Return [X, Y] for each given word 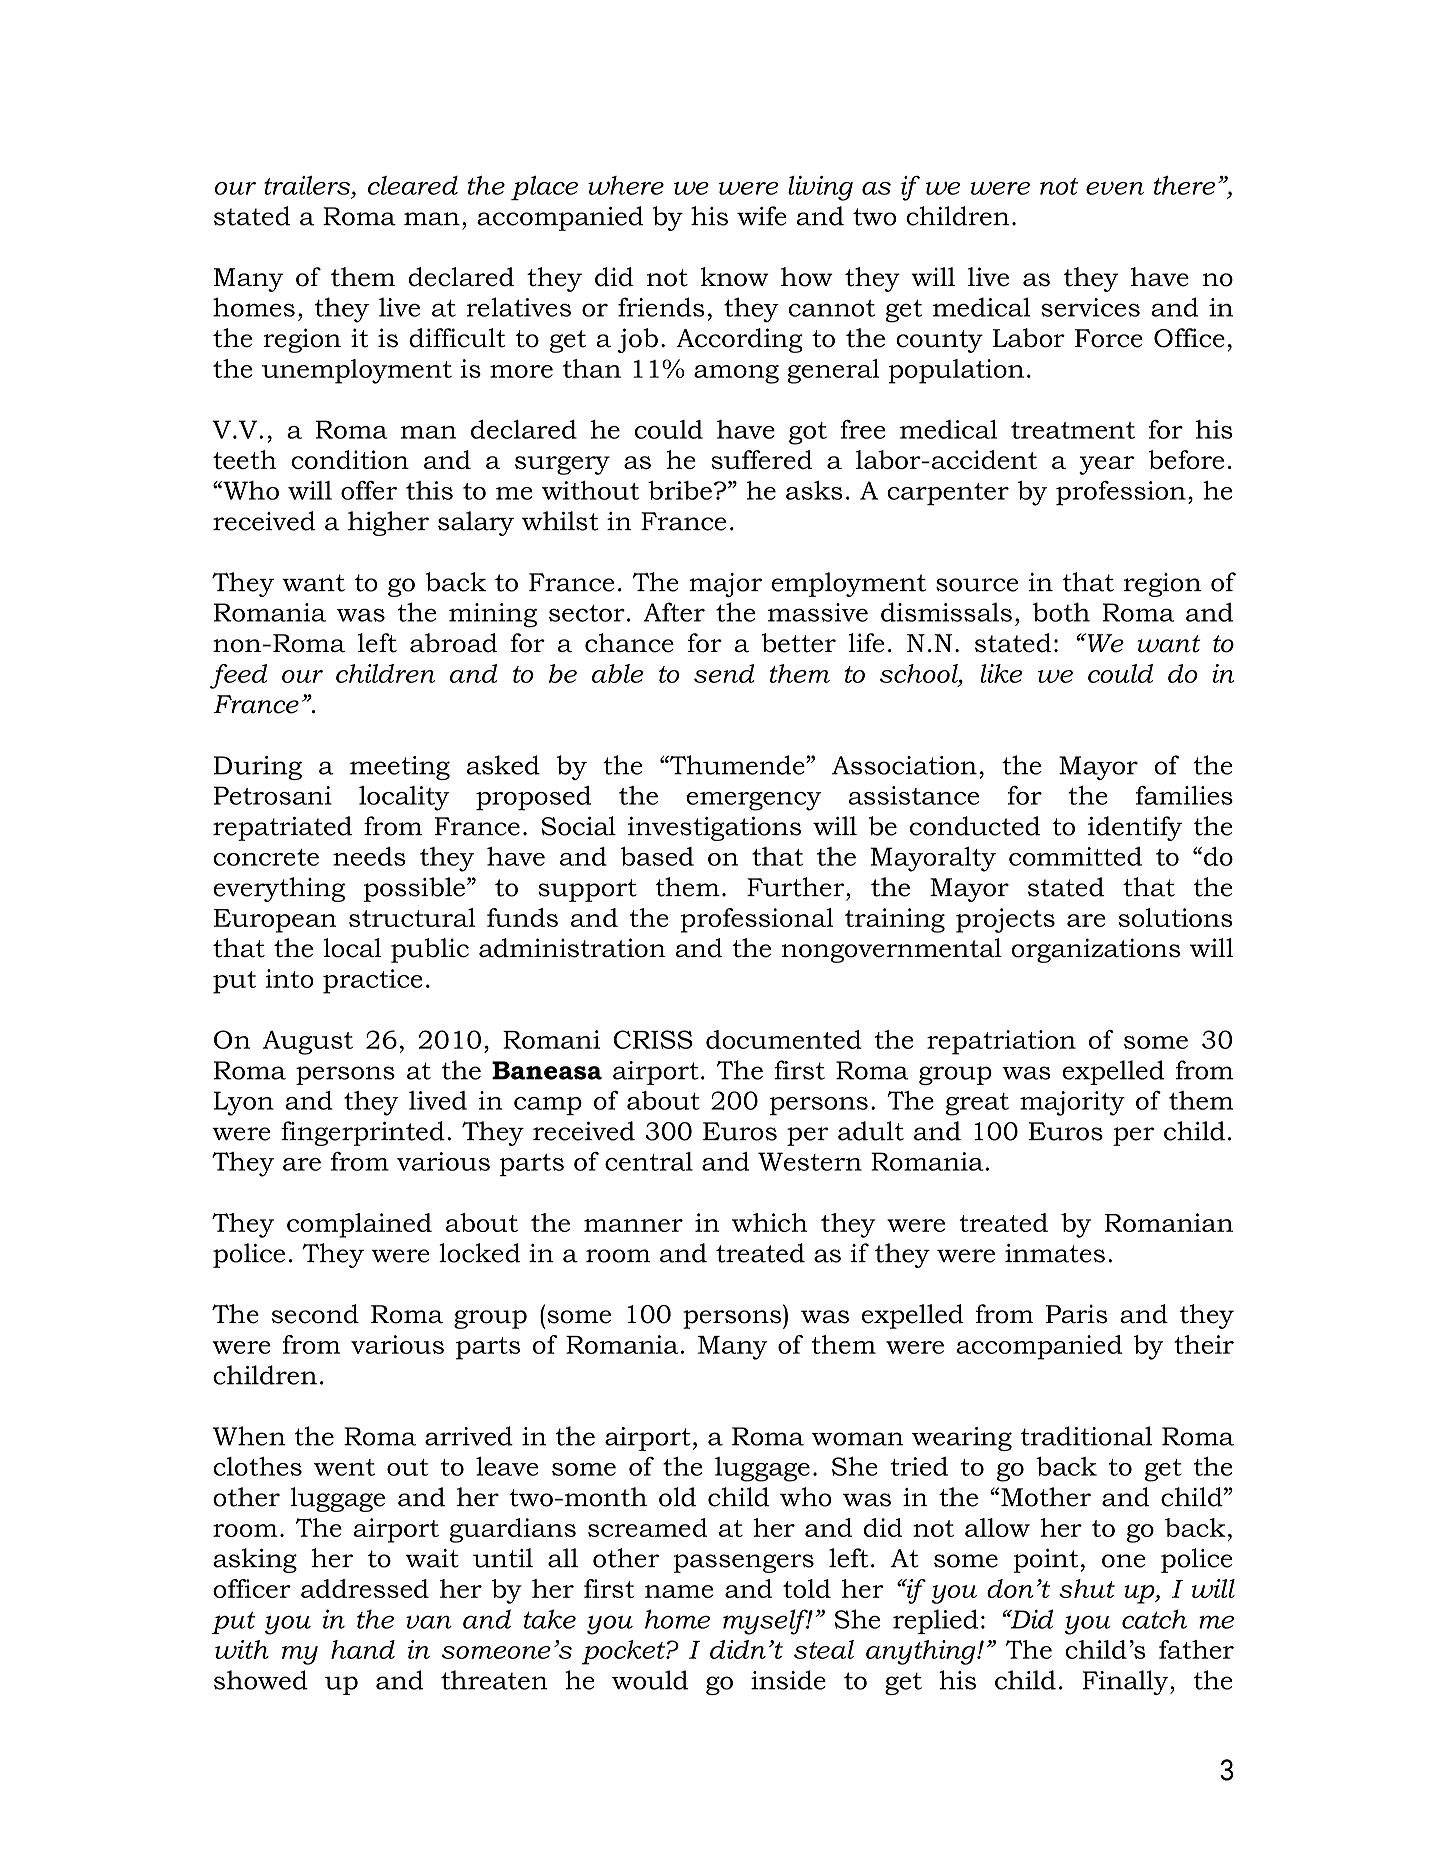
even [1115, 188]
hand [363, 1649]
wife [762, 216]
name [679, 1591]
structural [412, 917]
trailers [307, 185]
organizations [1095, 950]
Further [797, 887]
